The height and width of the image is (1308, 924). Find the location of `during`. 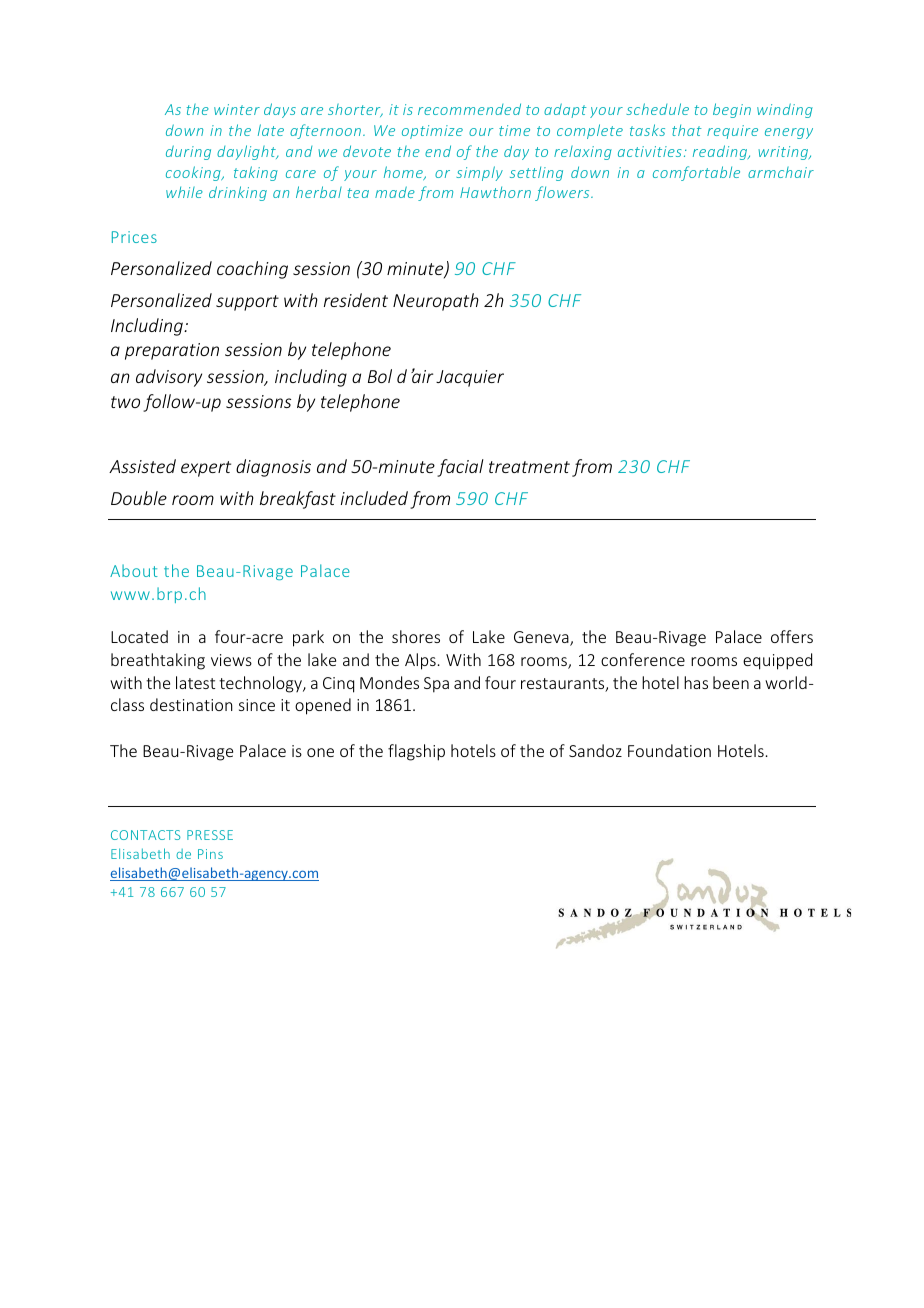

during is located at coordinates (188, 152).
